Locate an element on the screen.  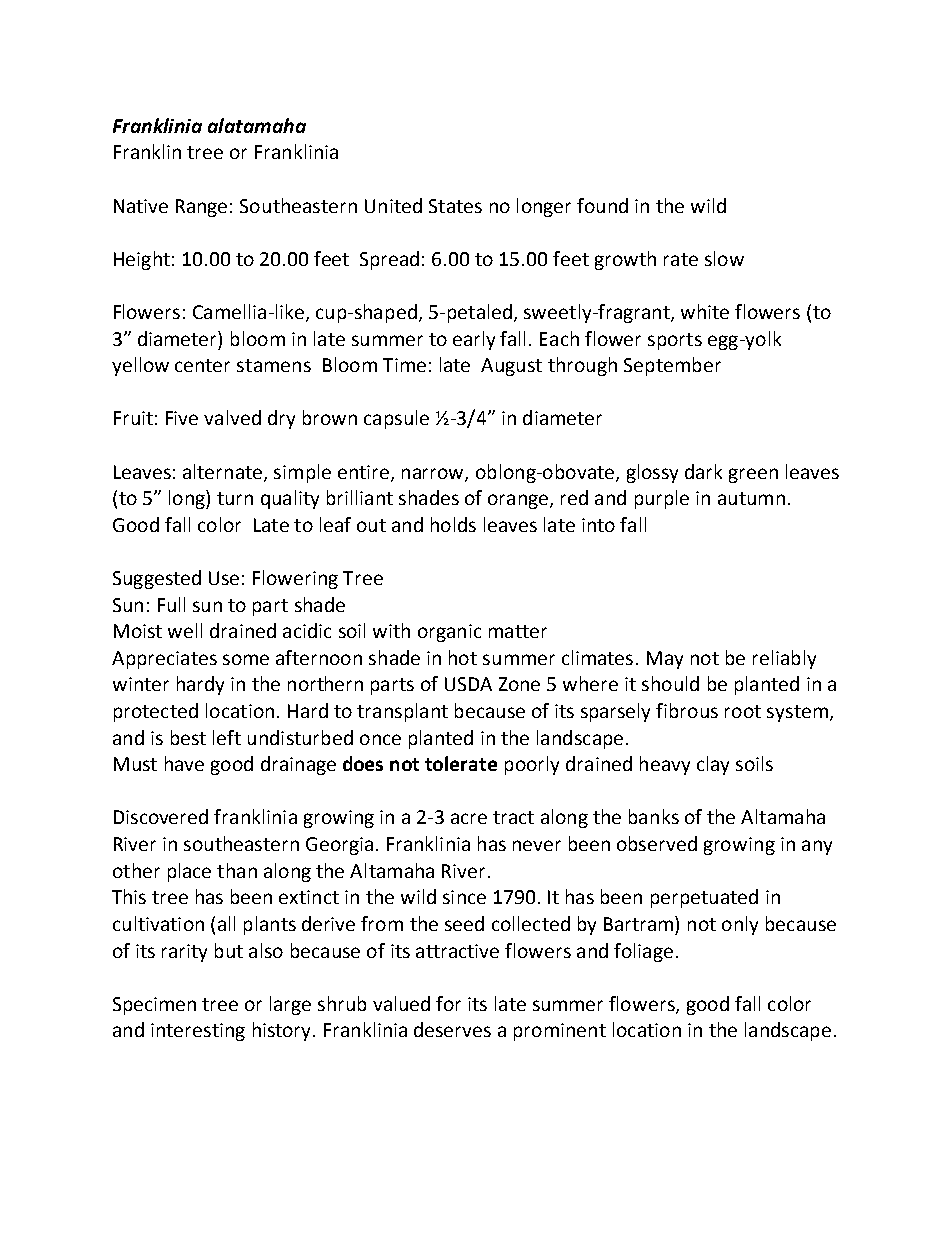
Native is located at coordinates (141, 206).
